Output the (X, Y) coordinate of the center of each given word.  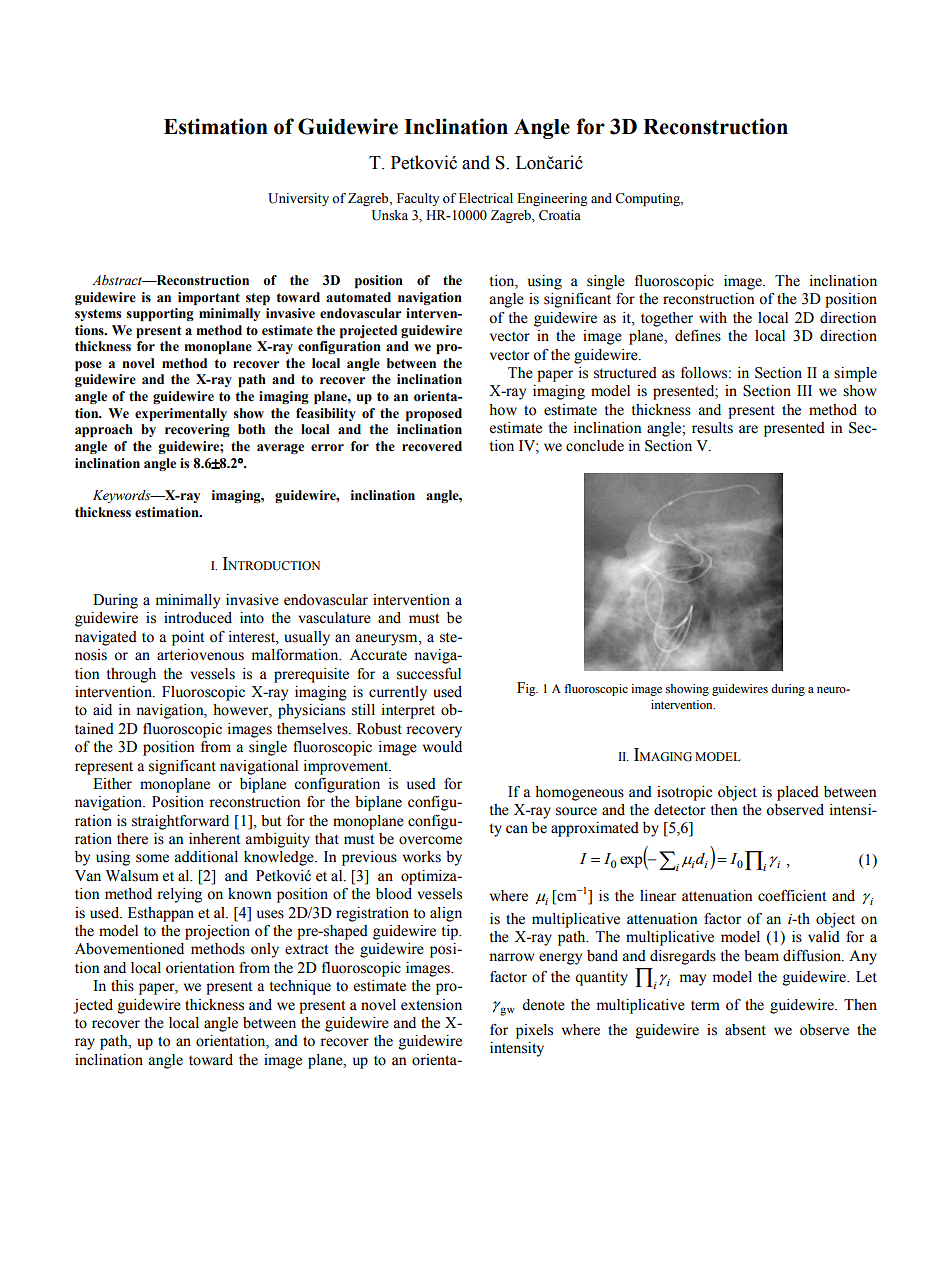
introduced (198, 618)
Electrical (486, 198)
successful (429, 674)
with (713, 317)
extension (431, 1005)
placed (798, 793)
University (298, 199)
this (122, 986)
